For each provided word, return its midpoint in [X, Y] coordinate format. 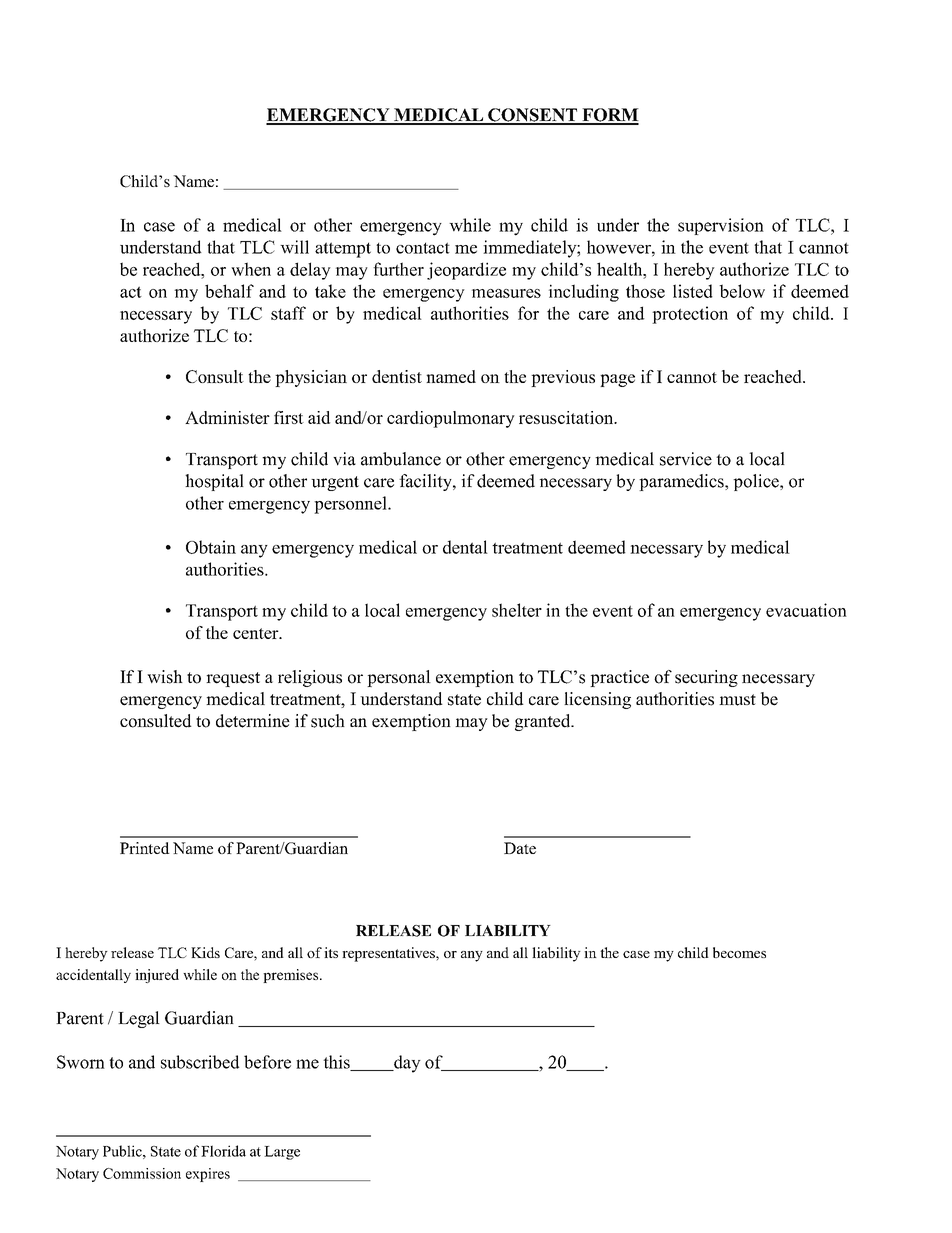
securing [706, 678]
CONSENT [533, 116]
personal [399, 678]
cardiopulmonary [451, 419]
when [251, 269]
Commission [142, 1173]
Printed [145, 848]
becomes [739, 952]
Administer [227, 417]
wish [165, 677]
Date [520, 848]
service [686, 459]
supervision [721, 226]
